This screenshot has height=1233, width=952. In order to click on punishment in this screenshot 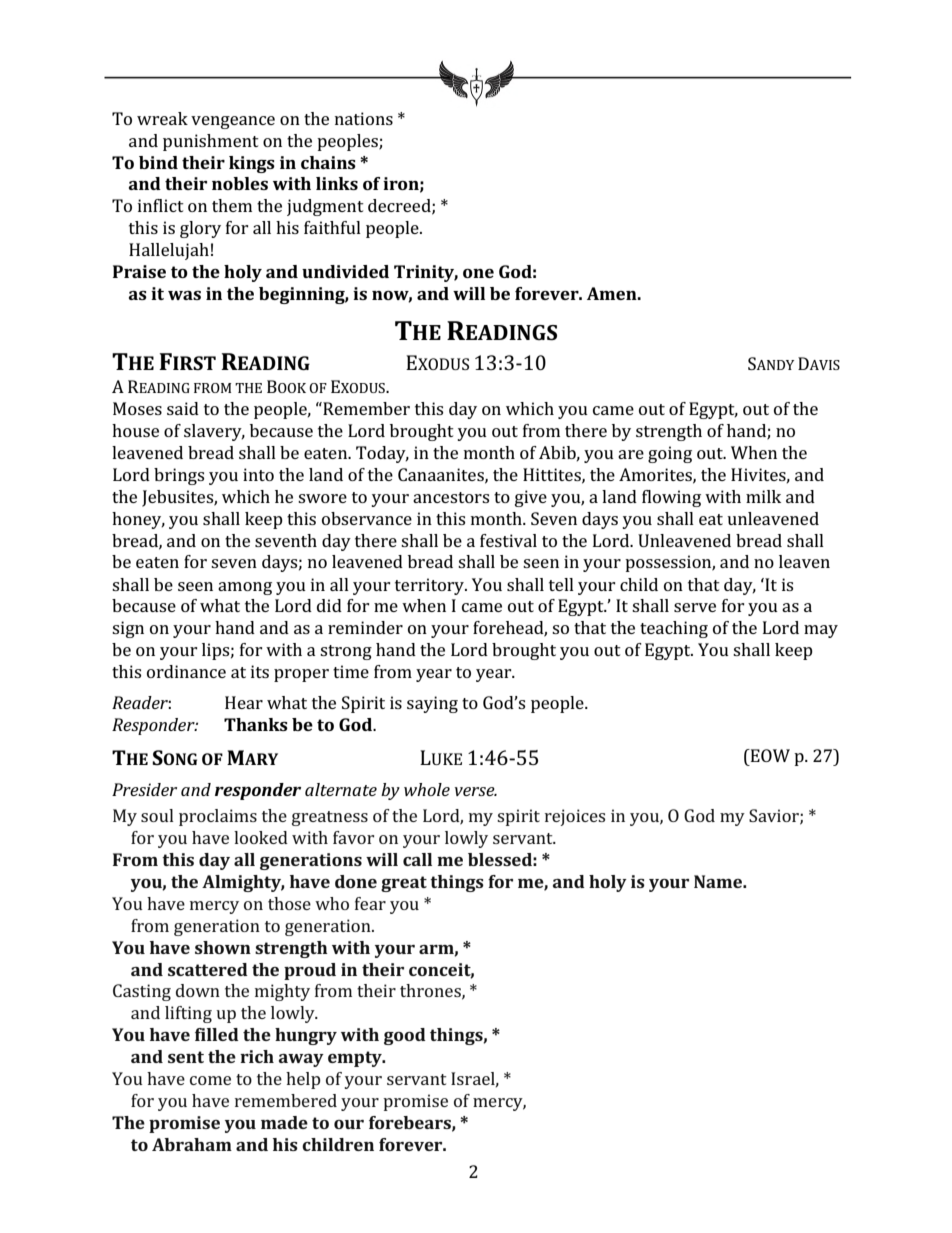, I will do `click(211, 142)`.
